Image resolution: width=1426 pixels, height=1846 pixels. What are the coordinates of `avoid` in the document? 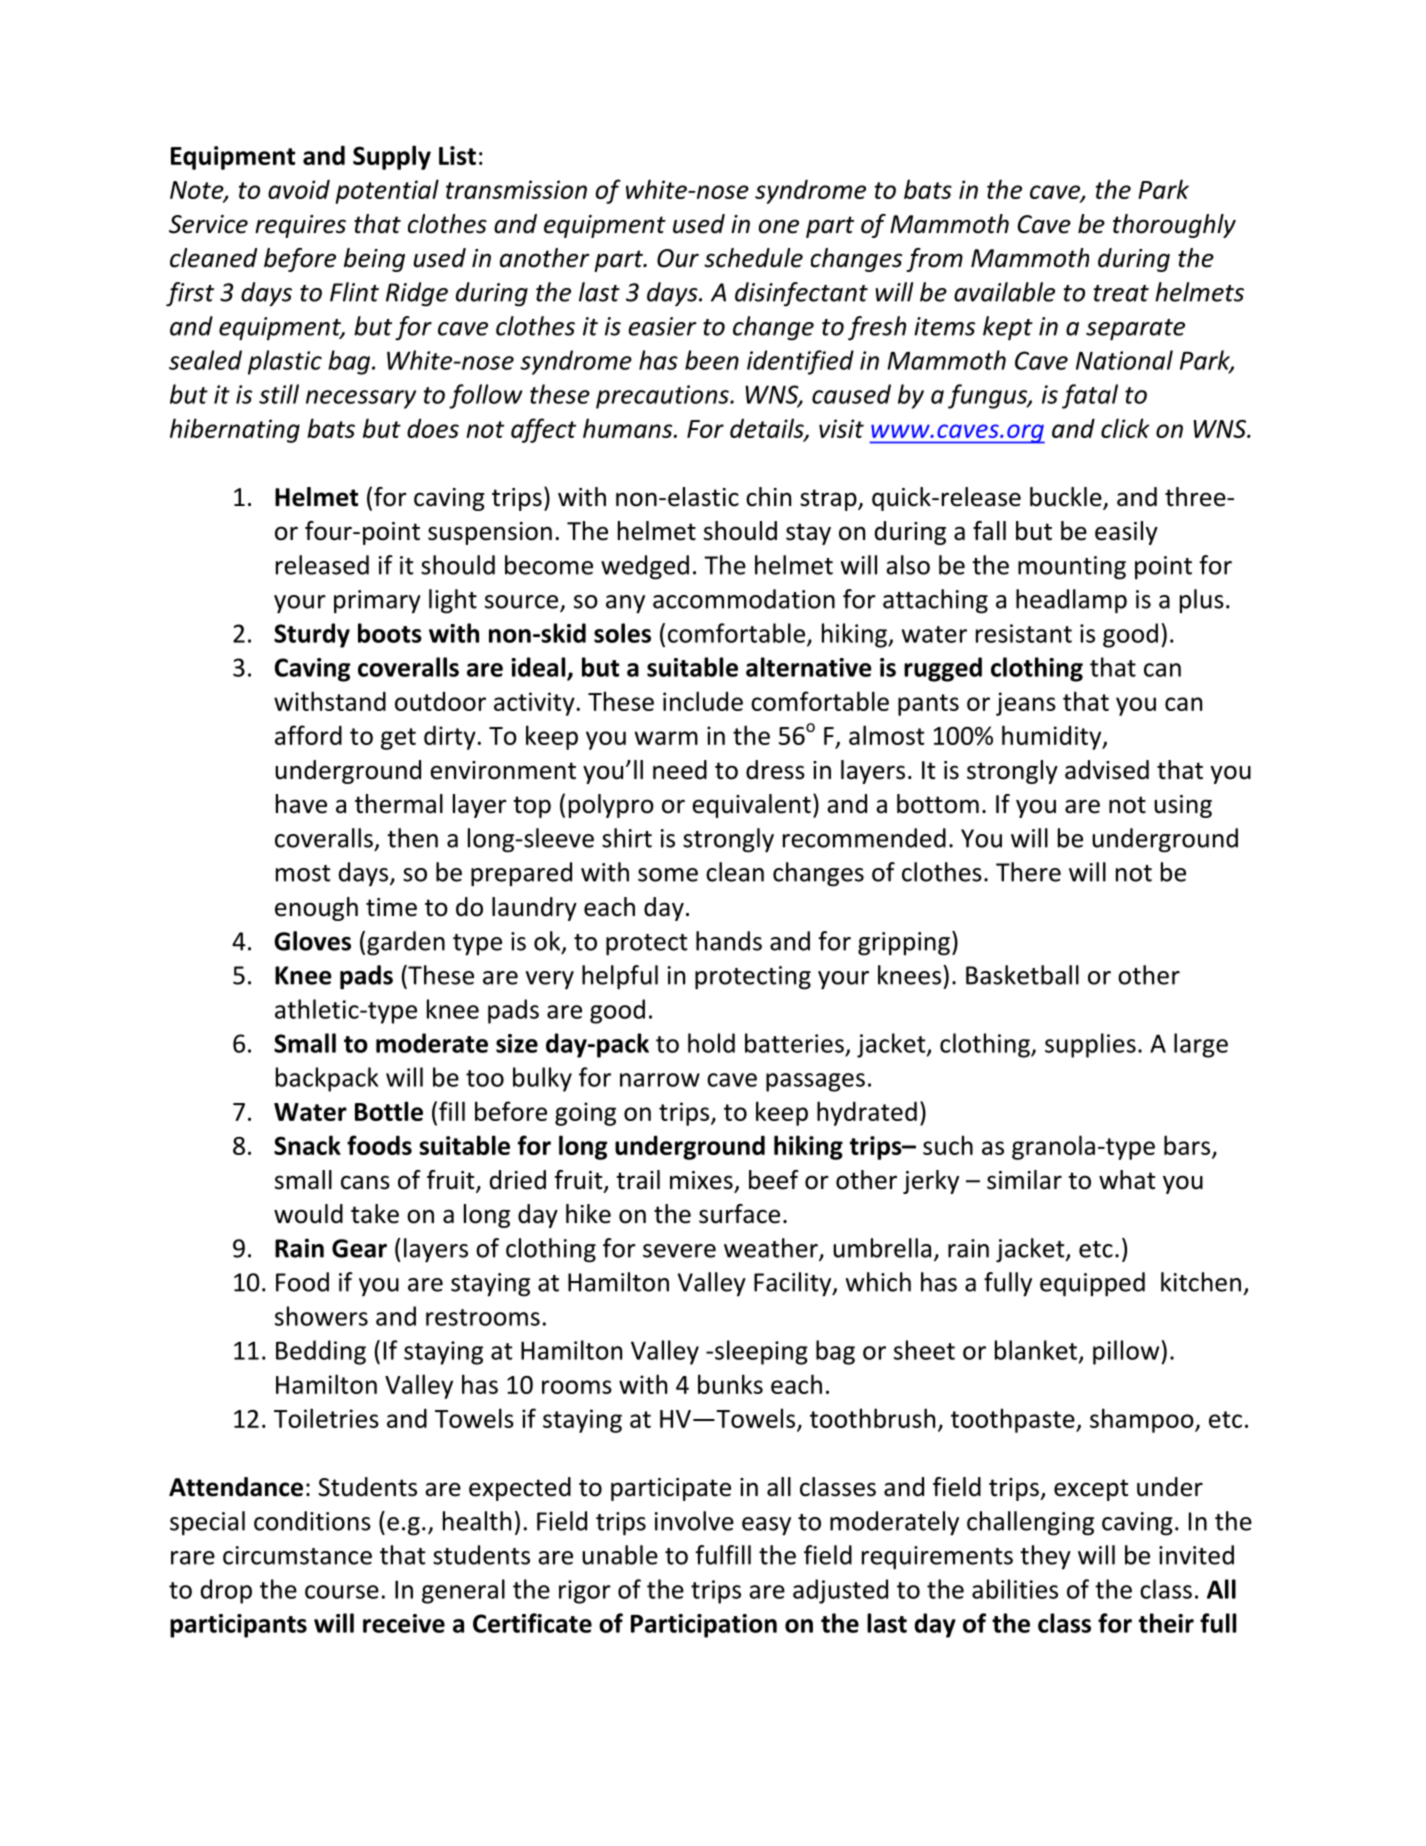 It's located at (299, 189).
